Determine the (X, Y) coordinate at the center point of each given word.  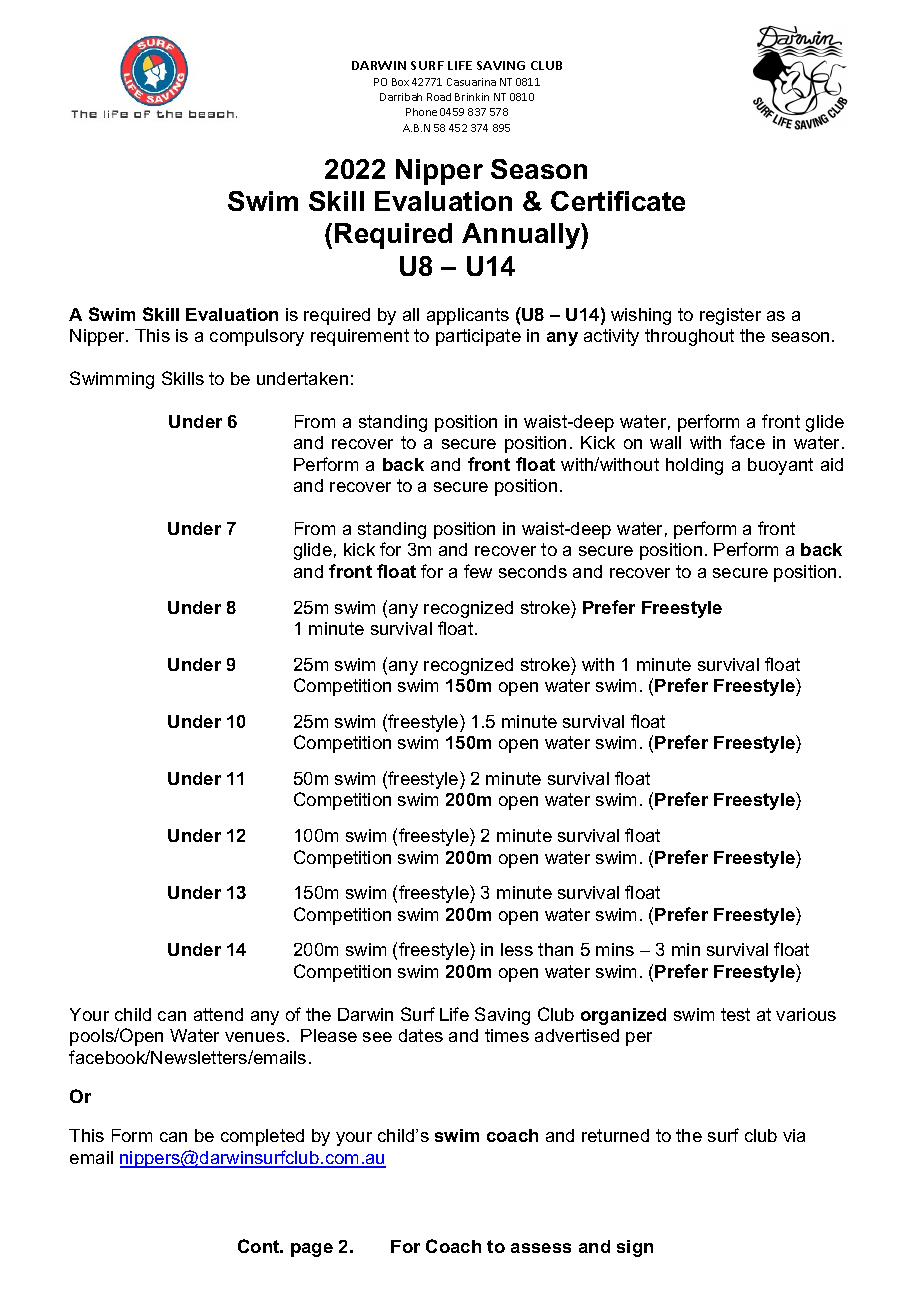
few (478, 571)
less (517, 949)
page (312, 1250)
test (735, 1014)
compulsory (257, 337)
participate (478, 337)
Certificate (618, 201)
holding (694, 466)
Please (329, 1035)
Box (400, 82)
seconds (533, 571)
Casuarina (471, 82)
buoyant (780, 466)
